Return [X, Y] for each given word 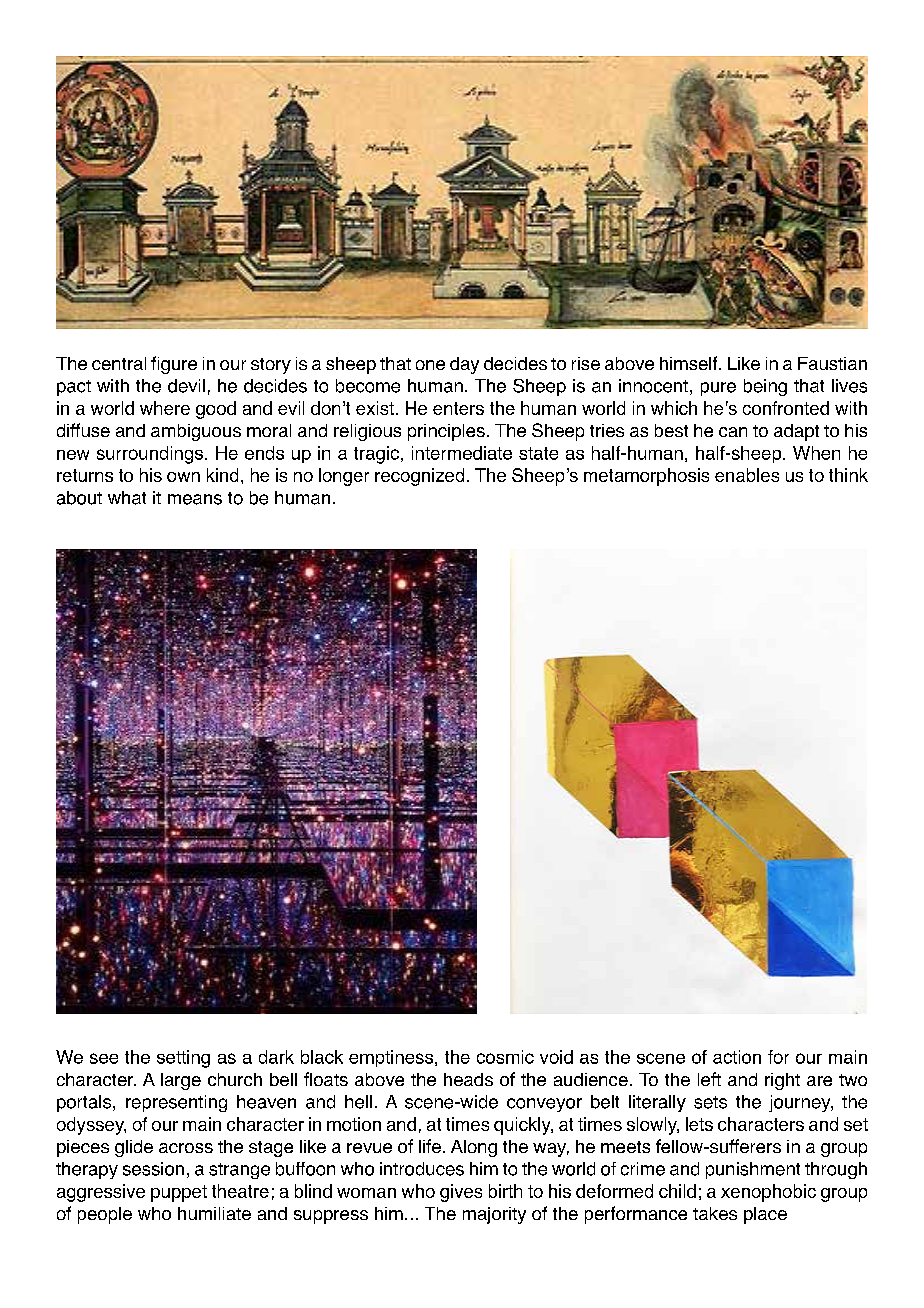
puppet [179, 1193]
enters [458, 408]
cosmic [505, 1057]
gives [461, 1193]
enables [747, 475]
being [765, 387]
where [165, 408]
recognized [419, 477]
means [195, 499]
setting [183, 1059]
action [737, 1057]
